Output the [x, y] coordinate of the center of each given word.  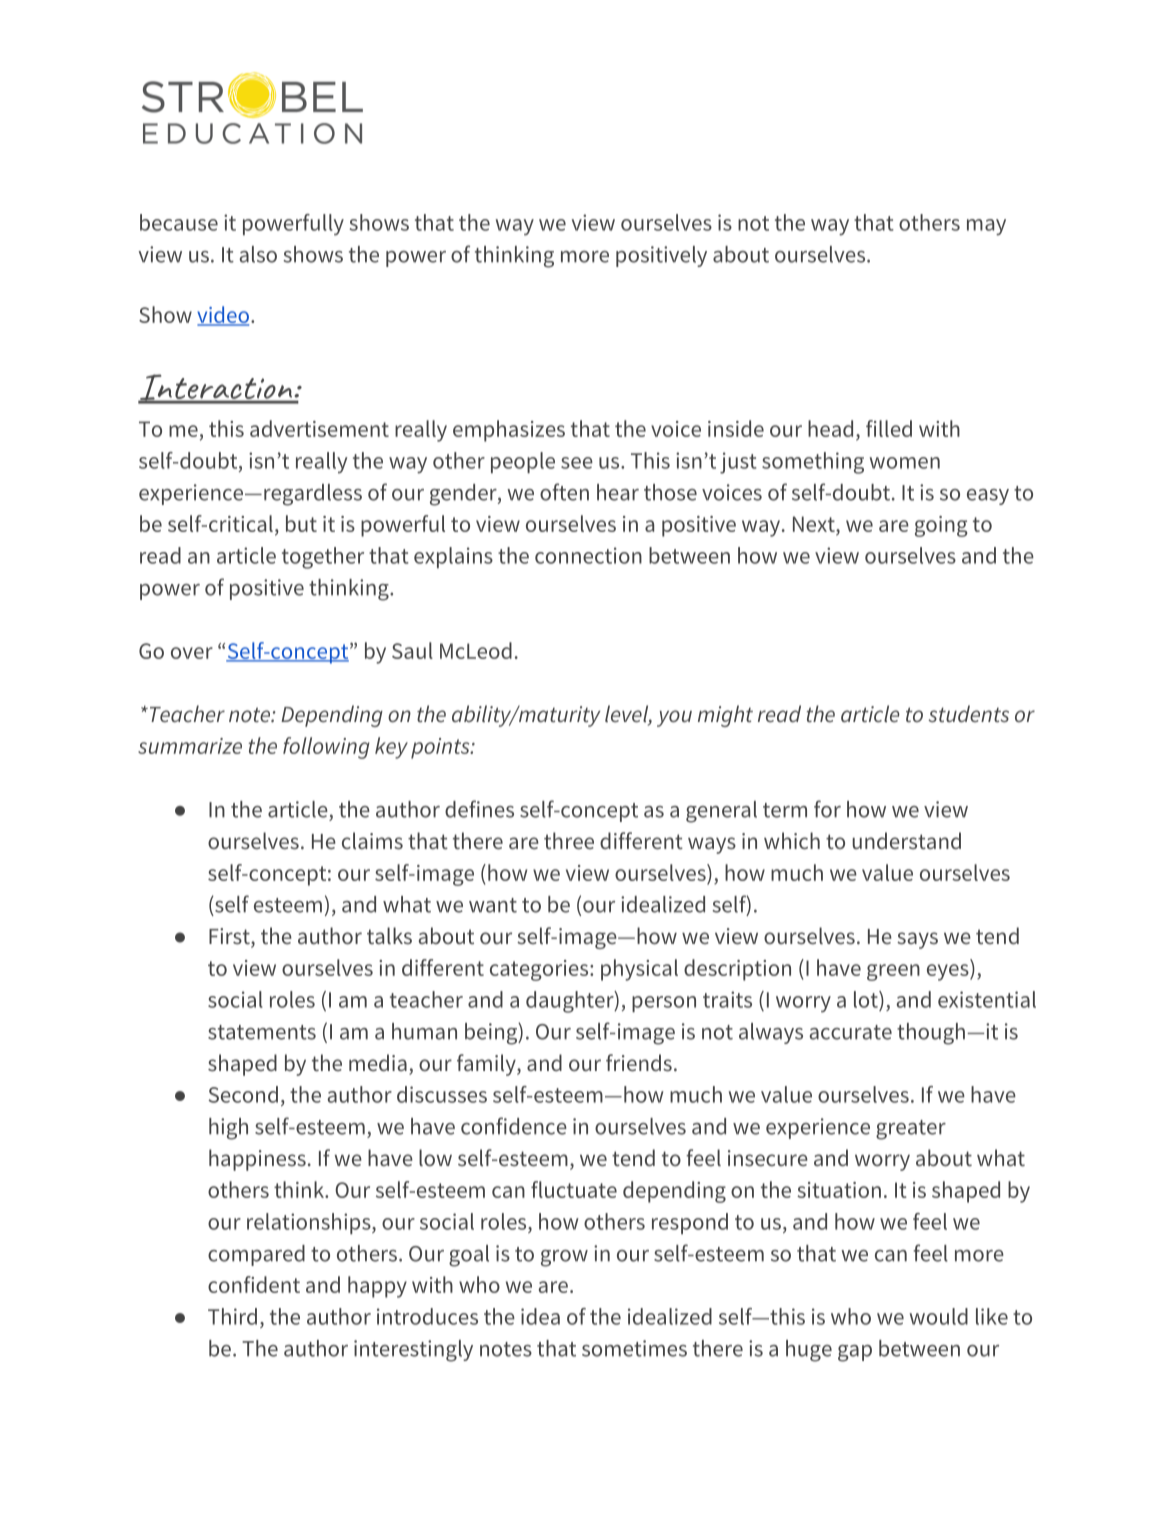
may [986, 227]
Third [232, 1316]
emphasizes [509, 431]
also [258, 254]
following [326, 748]
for [827, 809]
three [569, 840]
